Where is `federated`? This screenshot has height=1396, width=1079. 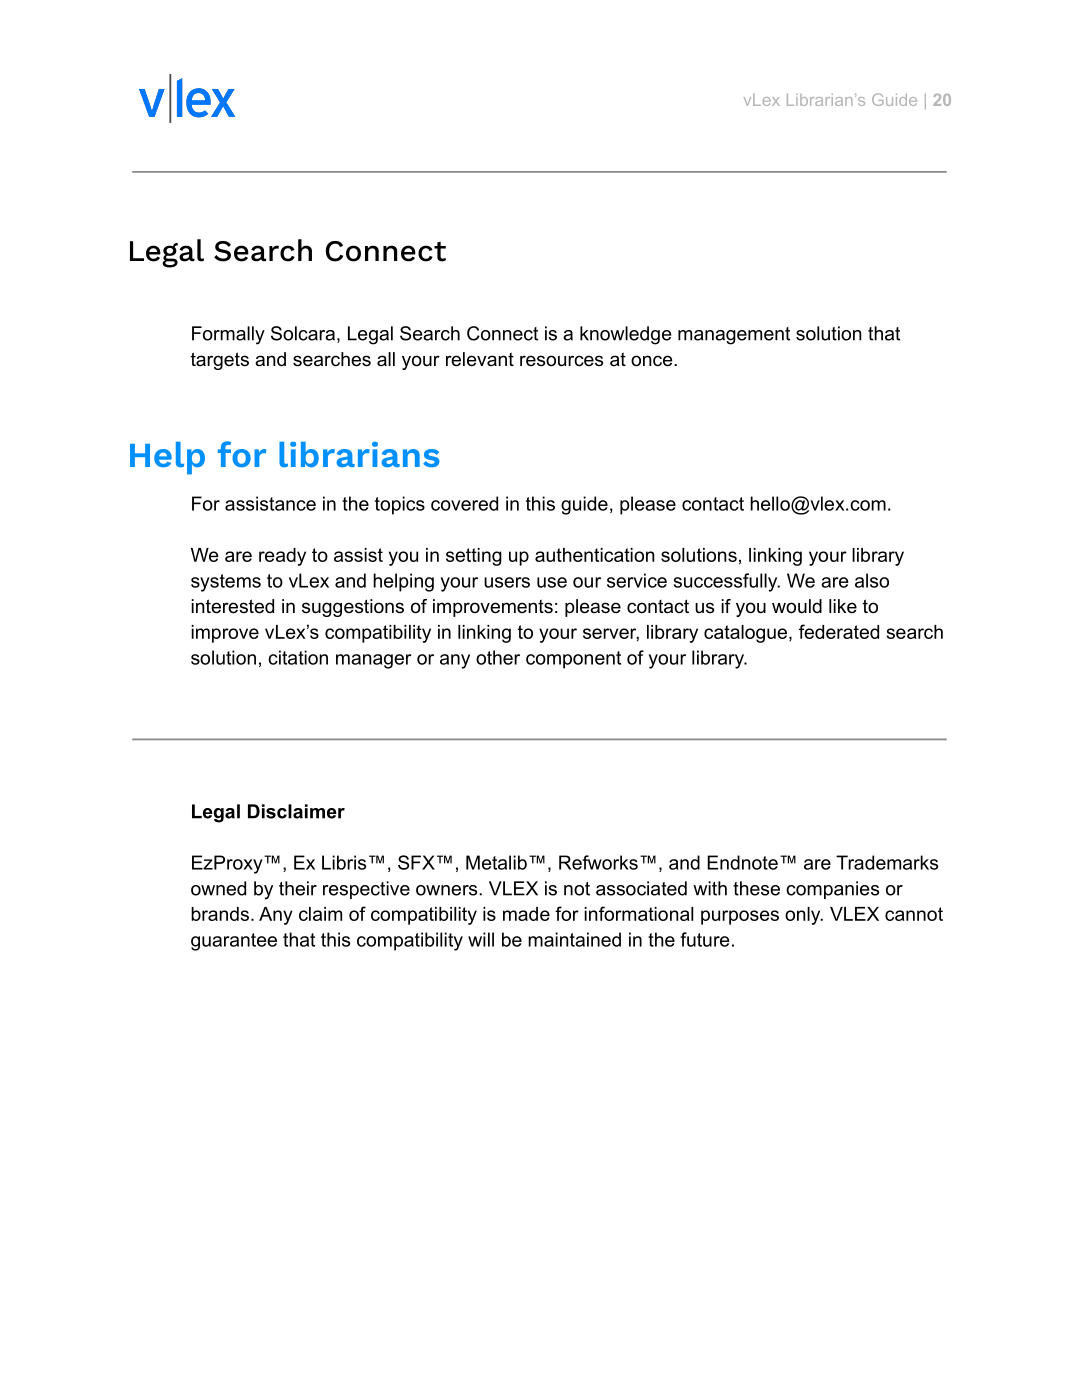
federated is located at coordinates (839, 631).
